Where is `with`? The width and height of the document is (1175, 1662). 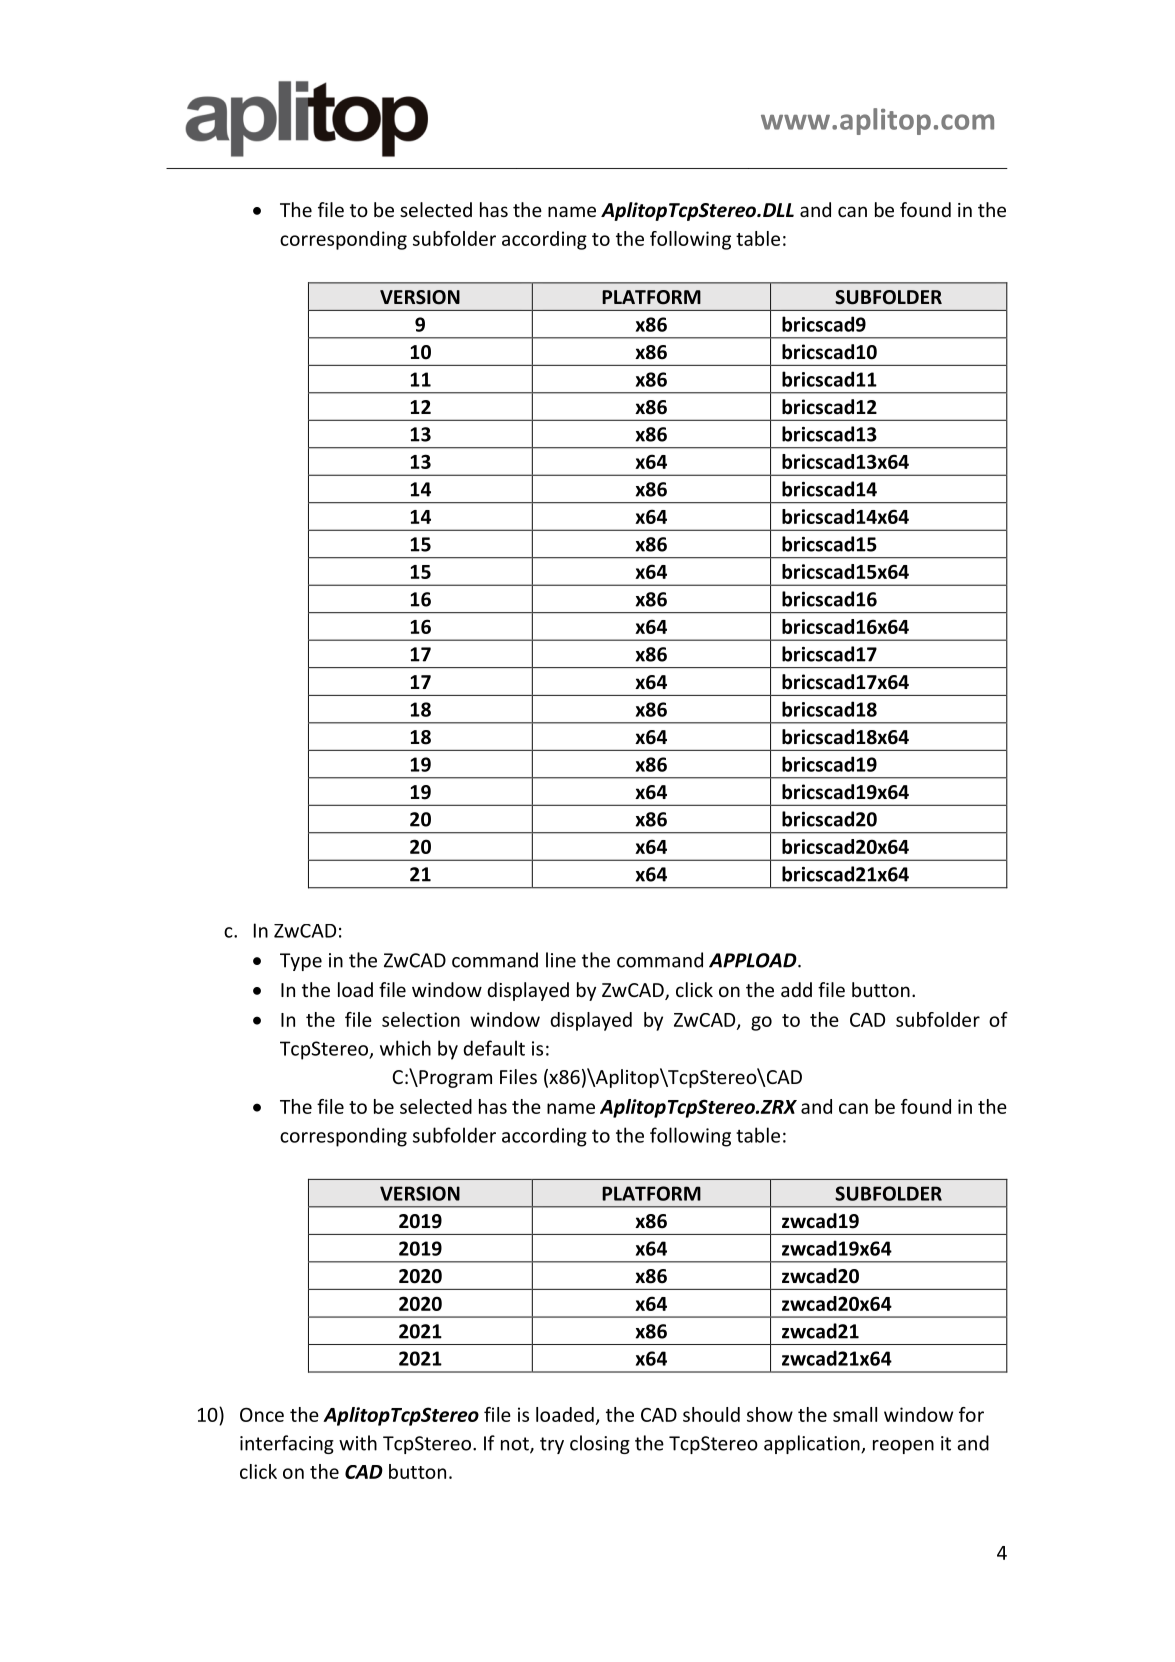 with is located at coordinates (358, 1443).
